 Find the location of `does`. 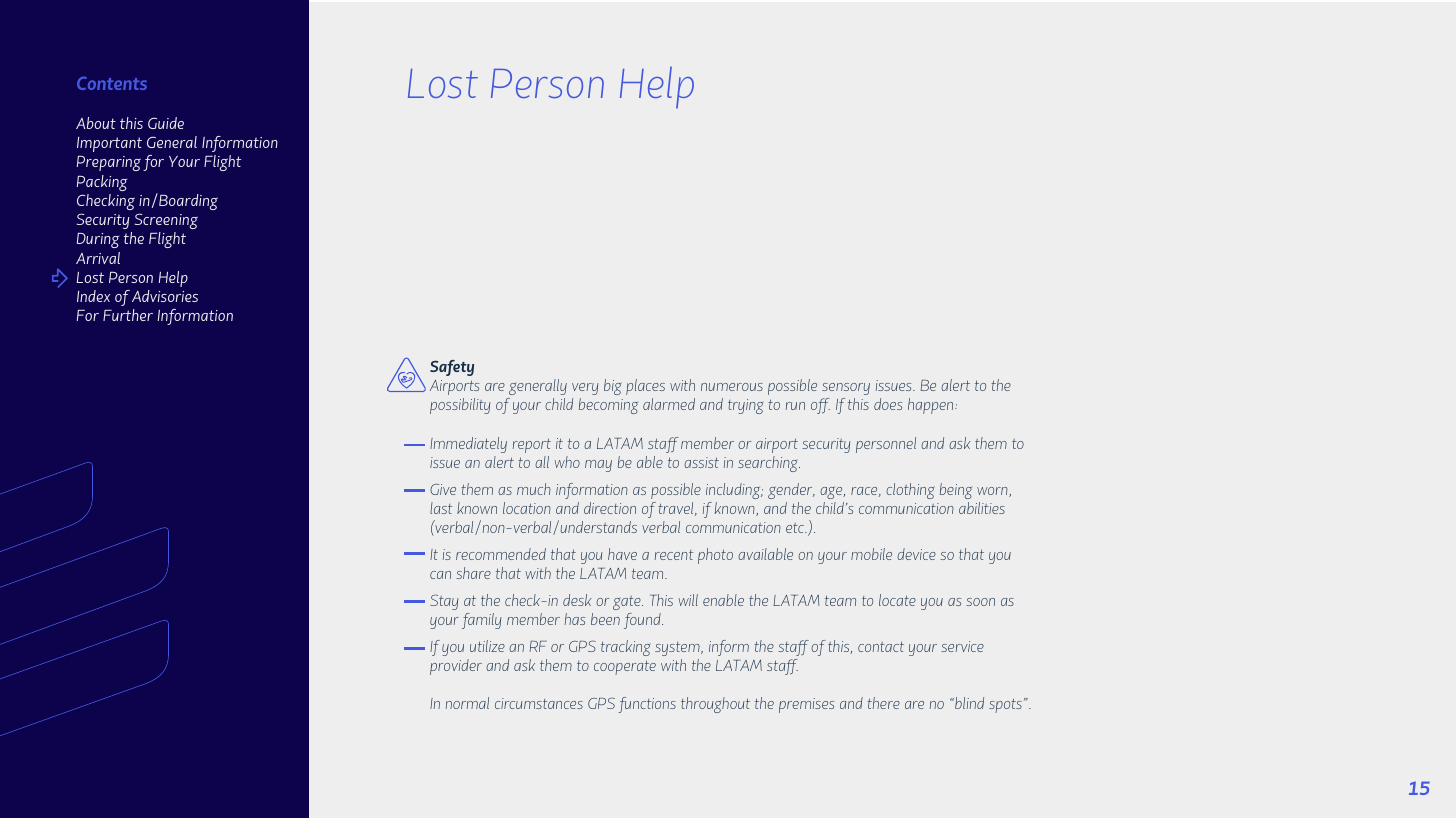

does is located at coordinates (888, 404).
